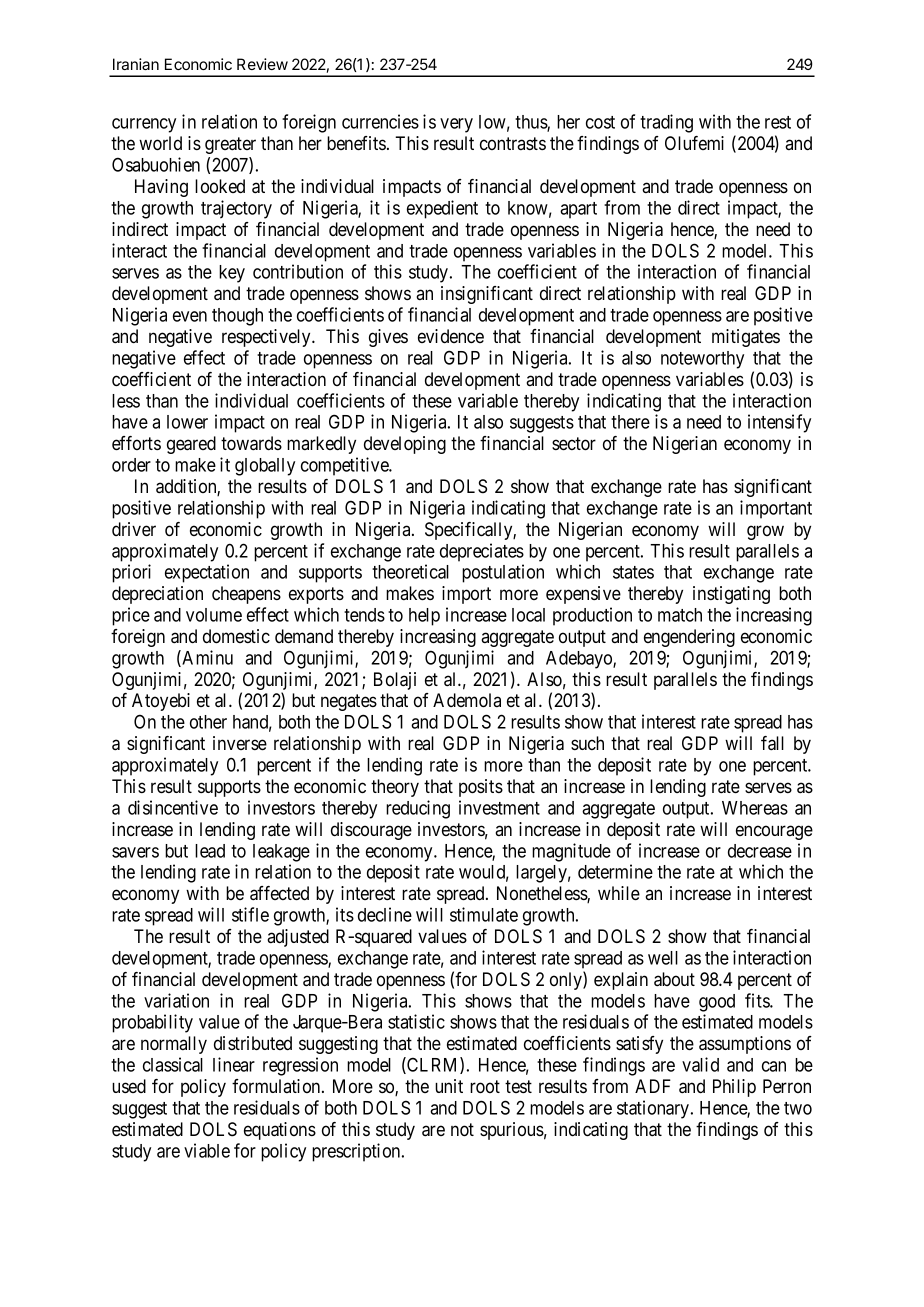 The width and height of the image is (924, 1307). Describe the element at coordinates (424, 617) in the image. I see `help` at that location.
